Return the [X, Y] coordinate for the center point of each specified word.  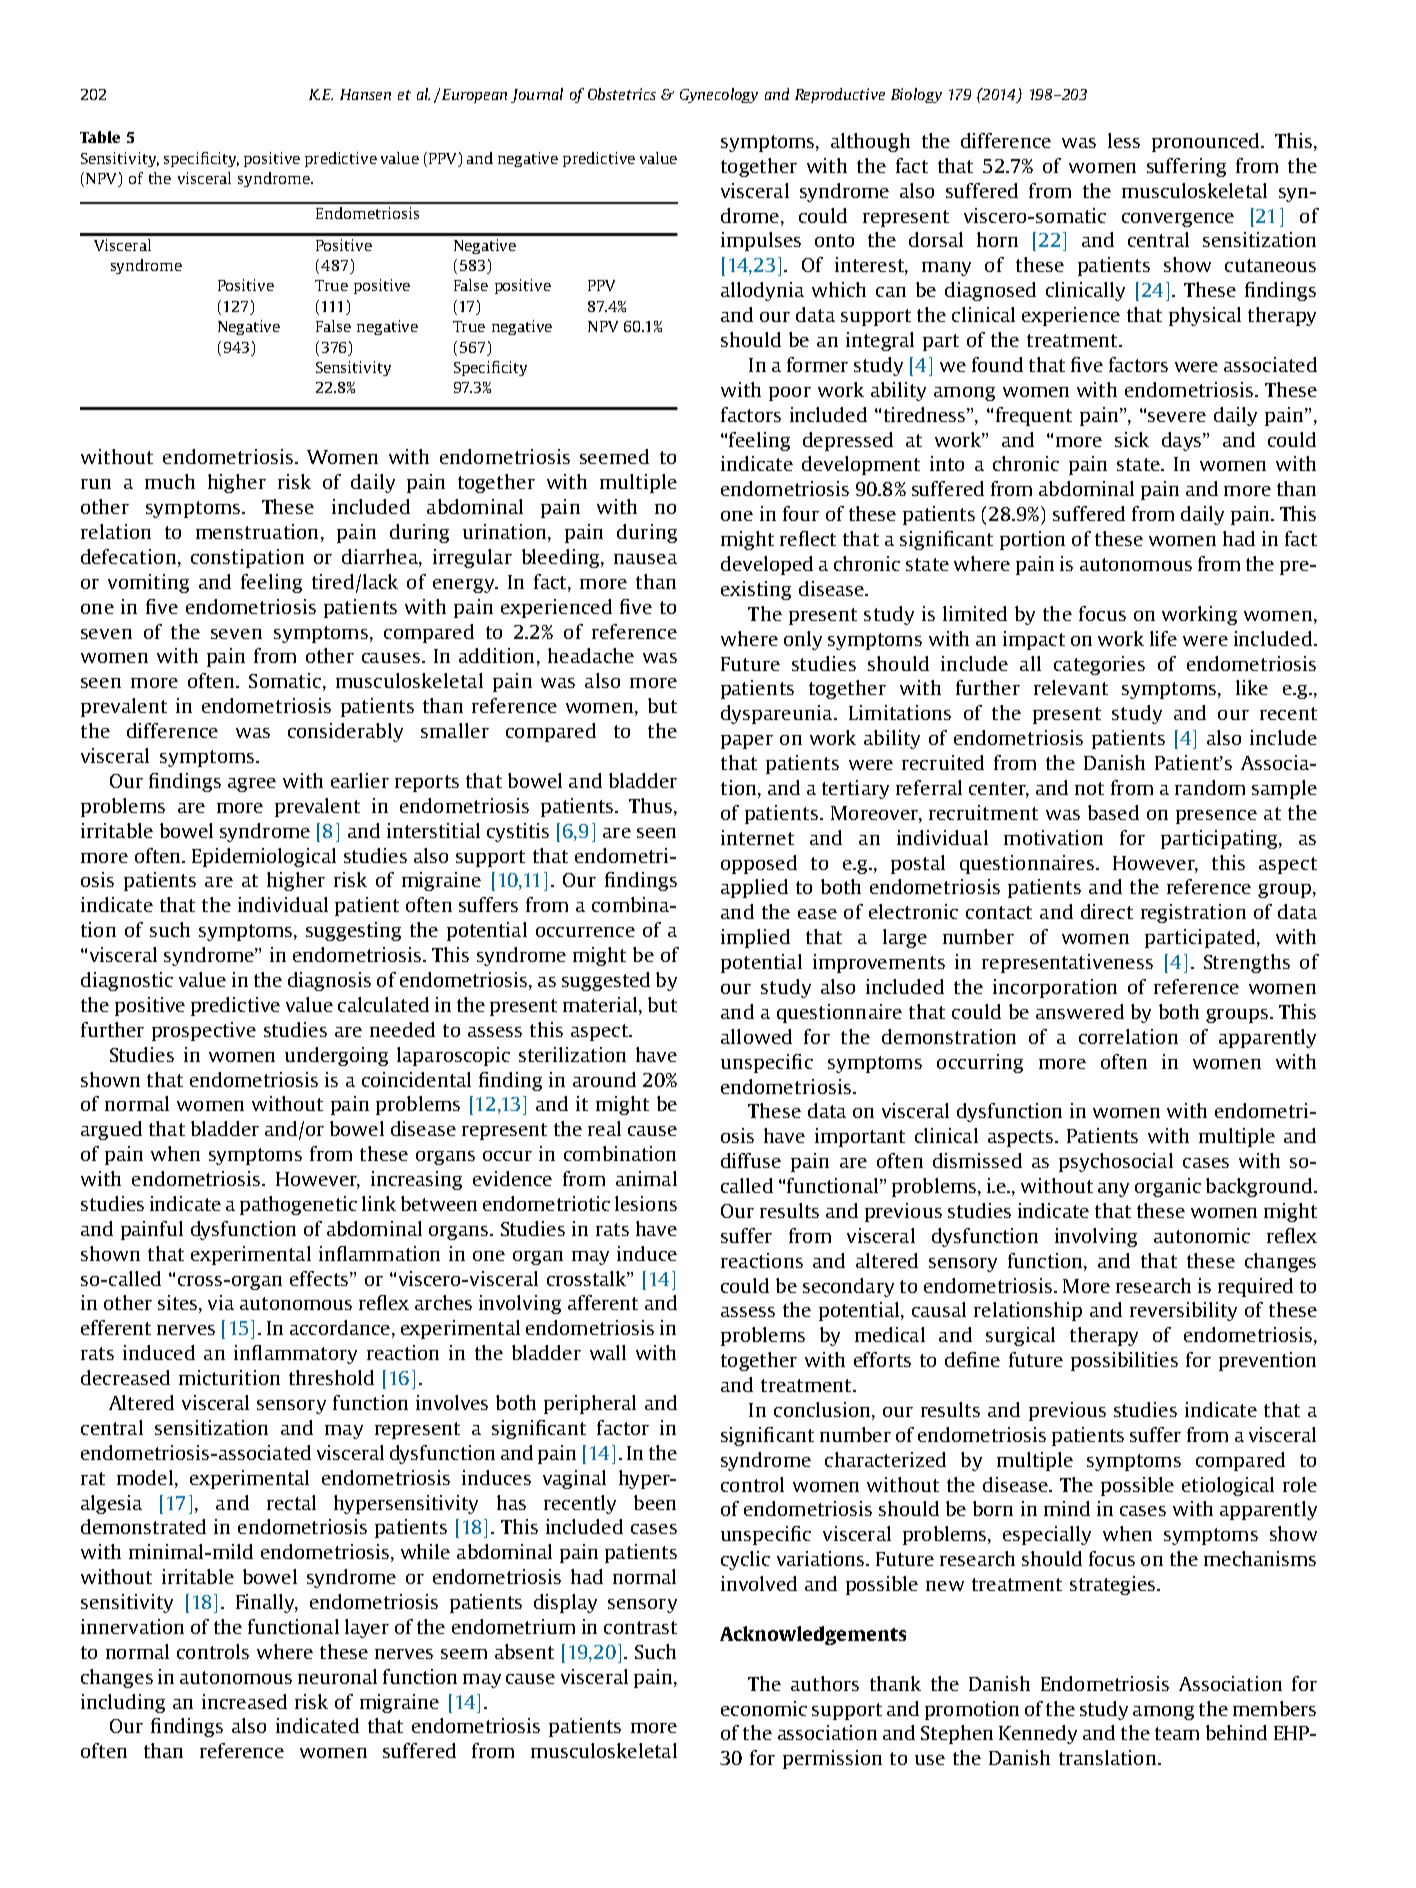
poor [790, 394]
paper [747, 742]
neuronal [337, 1676]
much [170, 481]
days [1181, 441]
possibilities [1124, 1361]
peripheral [590, 1404]
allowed [756, 1036]
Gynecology [719, 95]
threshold [331, 1377]
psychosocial [1116, 1162]
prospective [204, 1031]
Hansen [365, 94]
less [1124, 140]
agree [252, 785]
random [1210, 787]
